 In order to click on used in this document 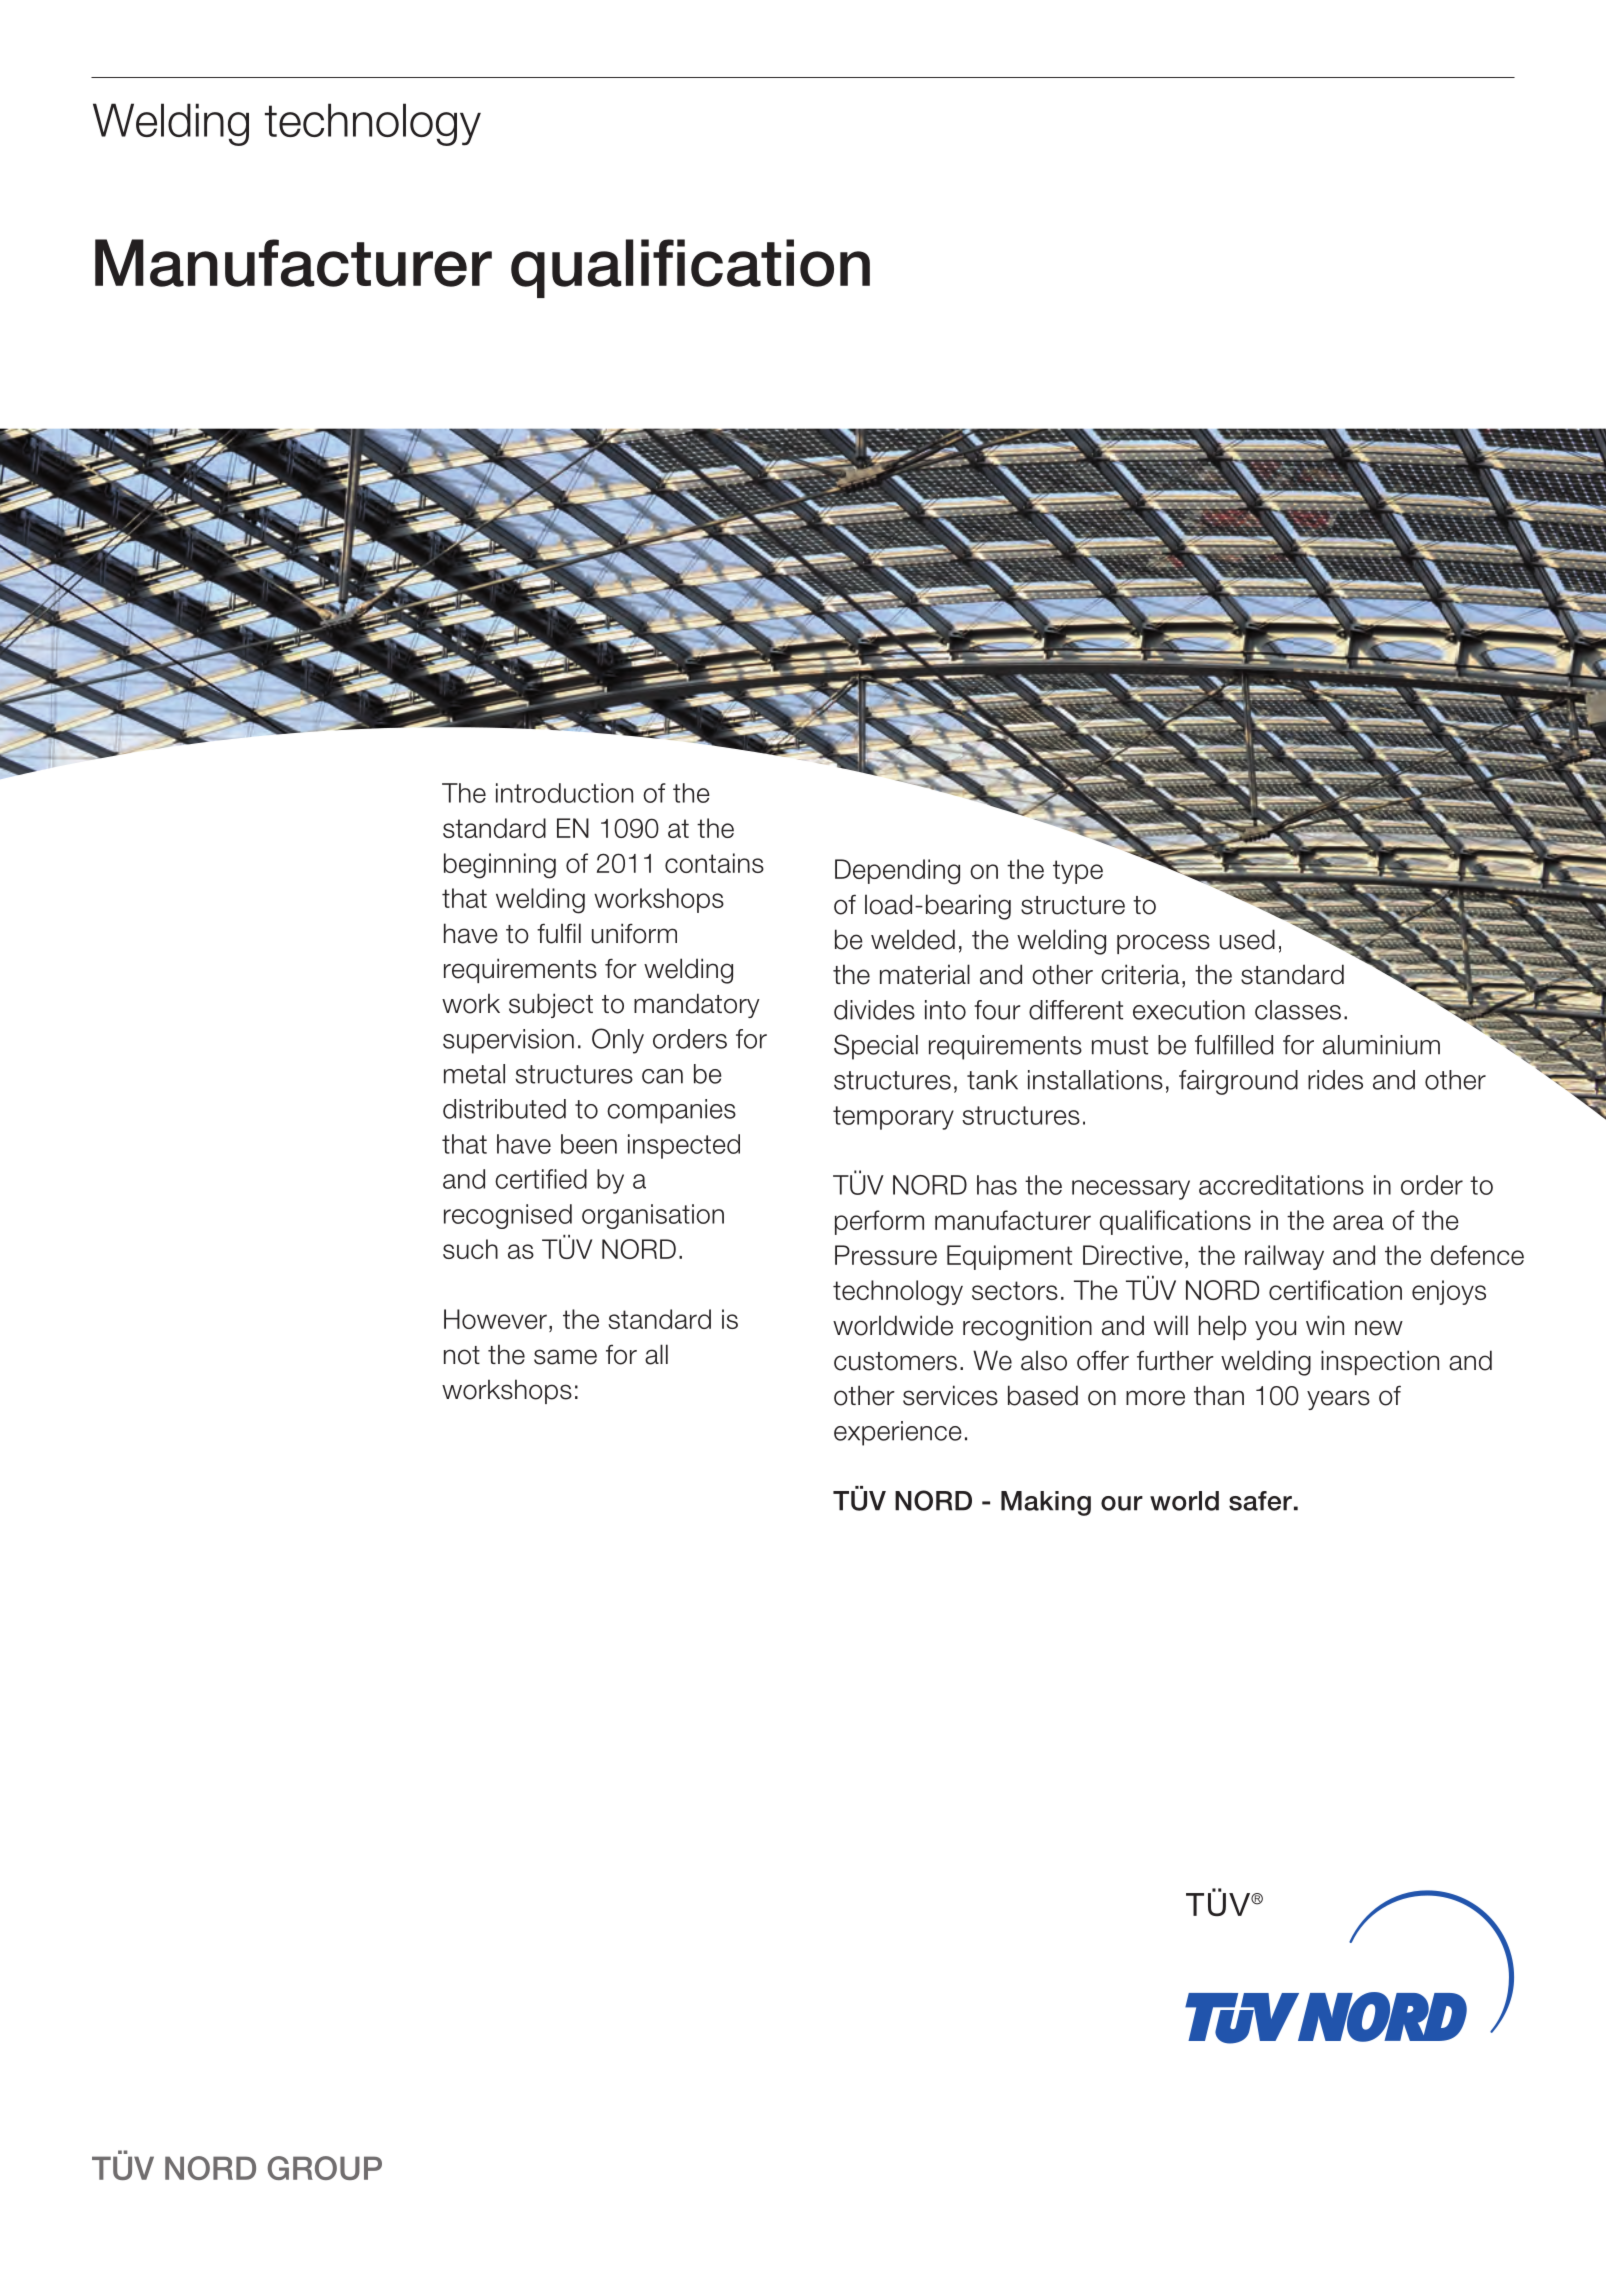, I will do `click(1247, 939)`.
